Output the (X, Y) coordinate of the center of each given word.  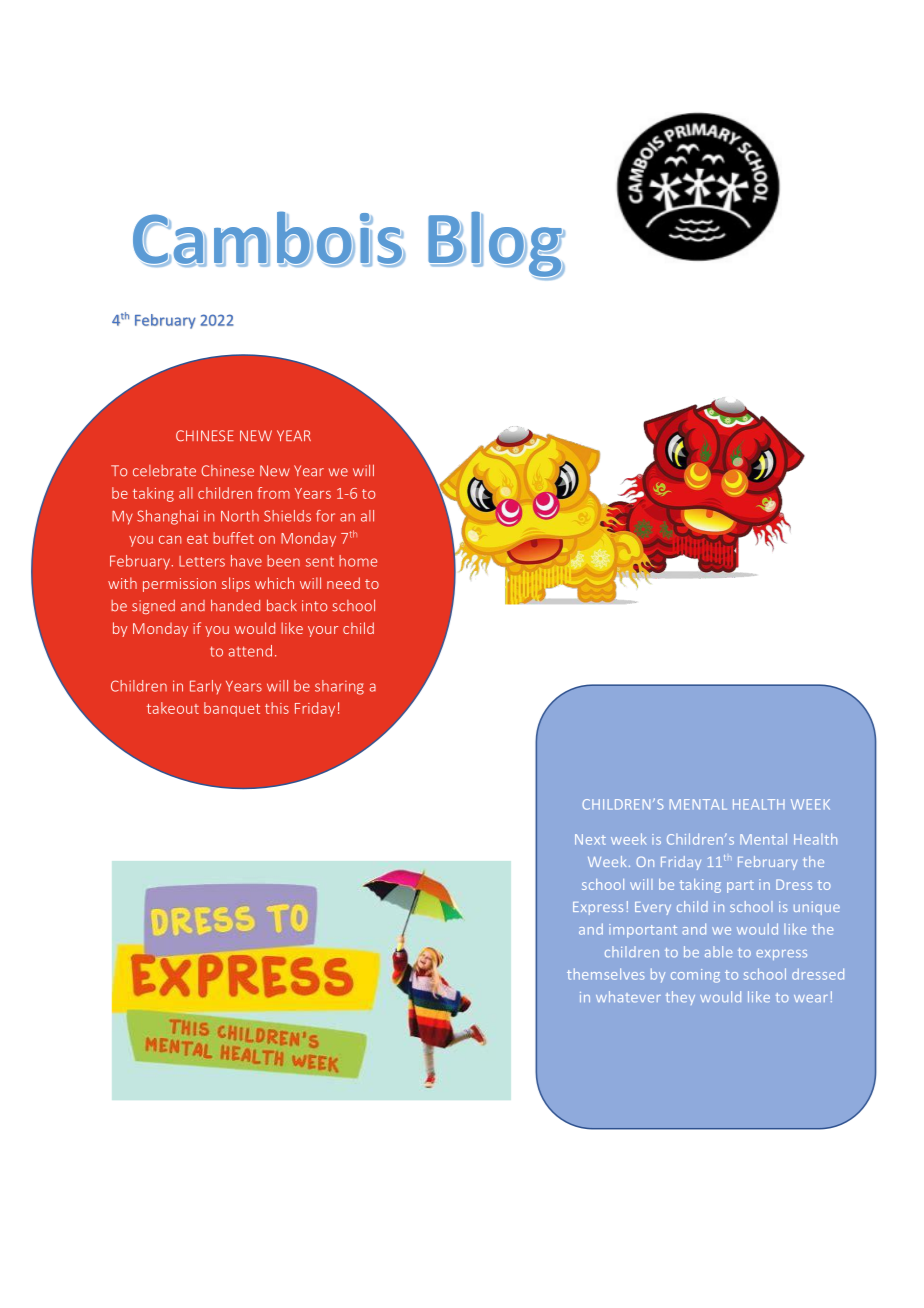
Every (653, 908)
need (343, 583)
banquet (232, 709)
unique (817, 908)
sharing (339, 687)
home (358, 561)
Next (590, 839)
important (643, 931)
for (325, 516)
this (277, 708)
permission (179, 585)
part (740, 886)
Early (205, 687)
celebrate (164, 471)
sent (320, 561)
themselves (606, 974)
